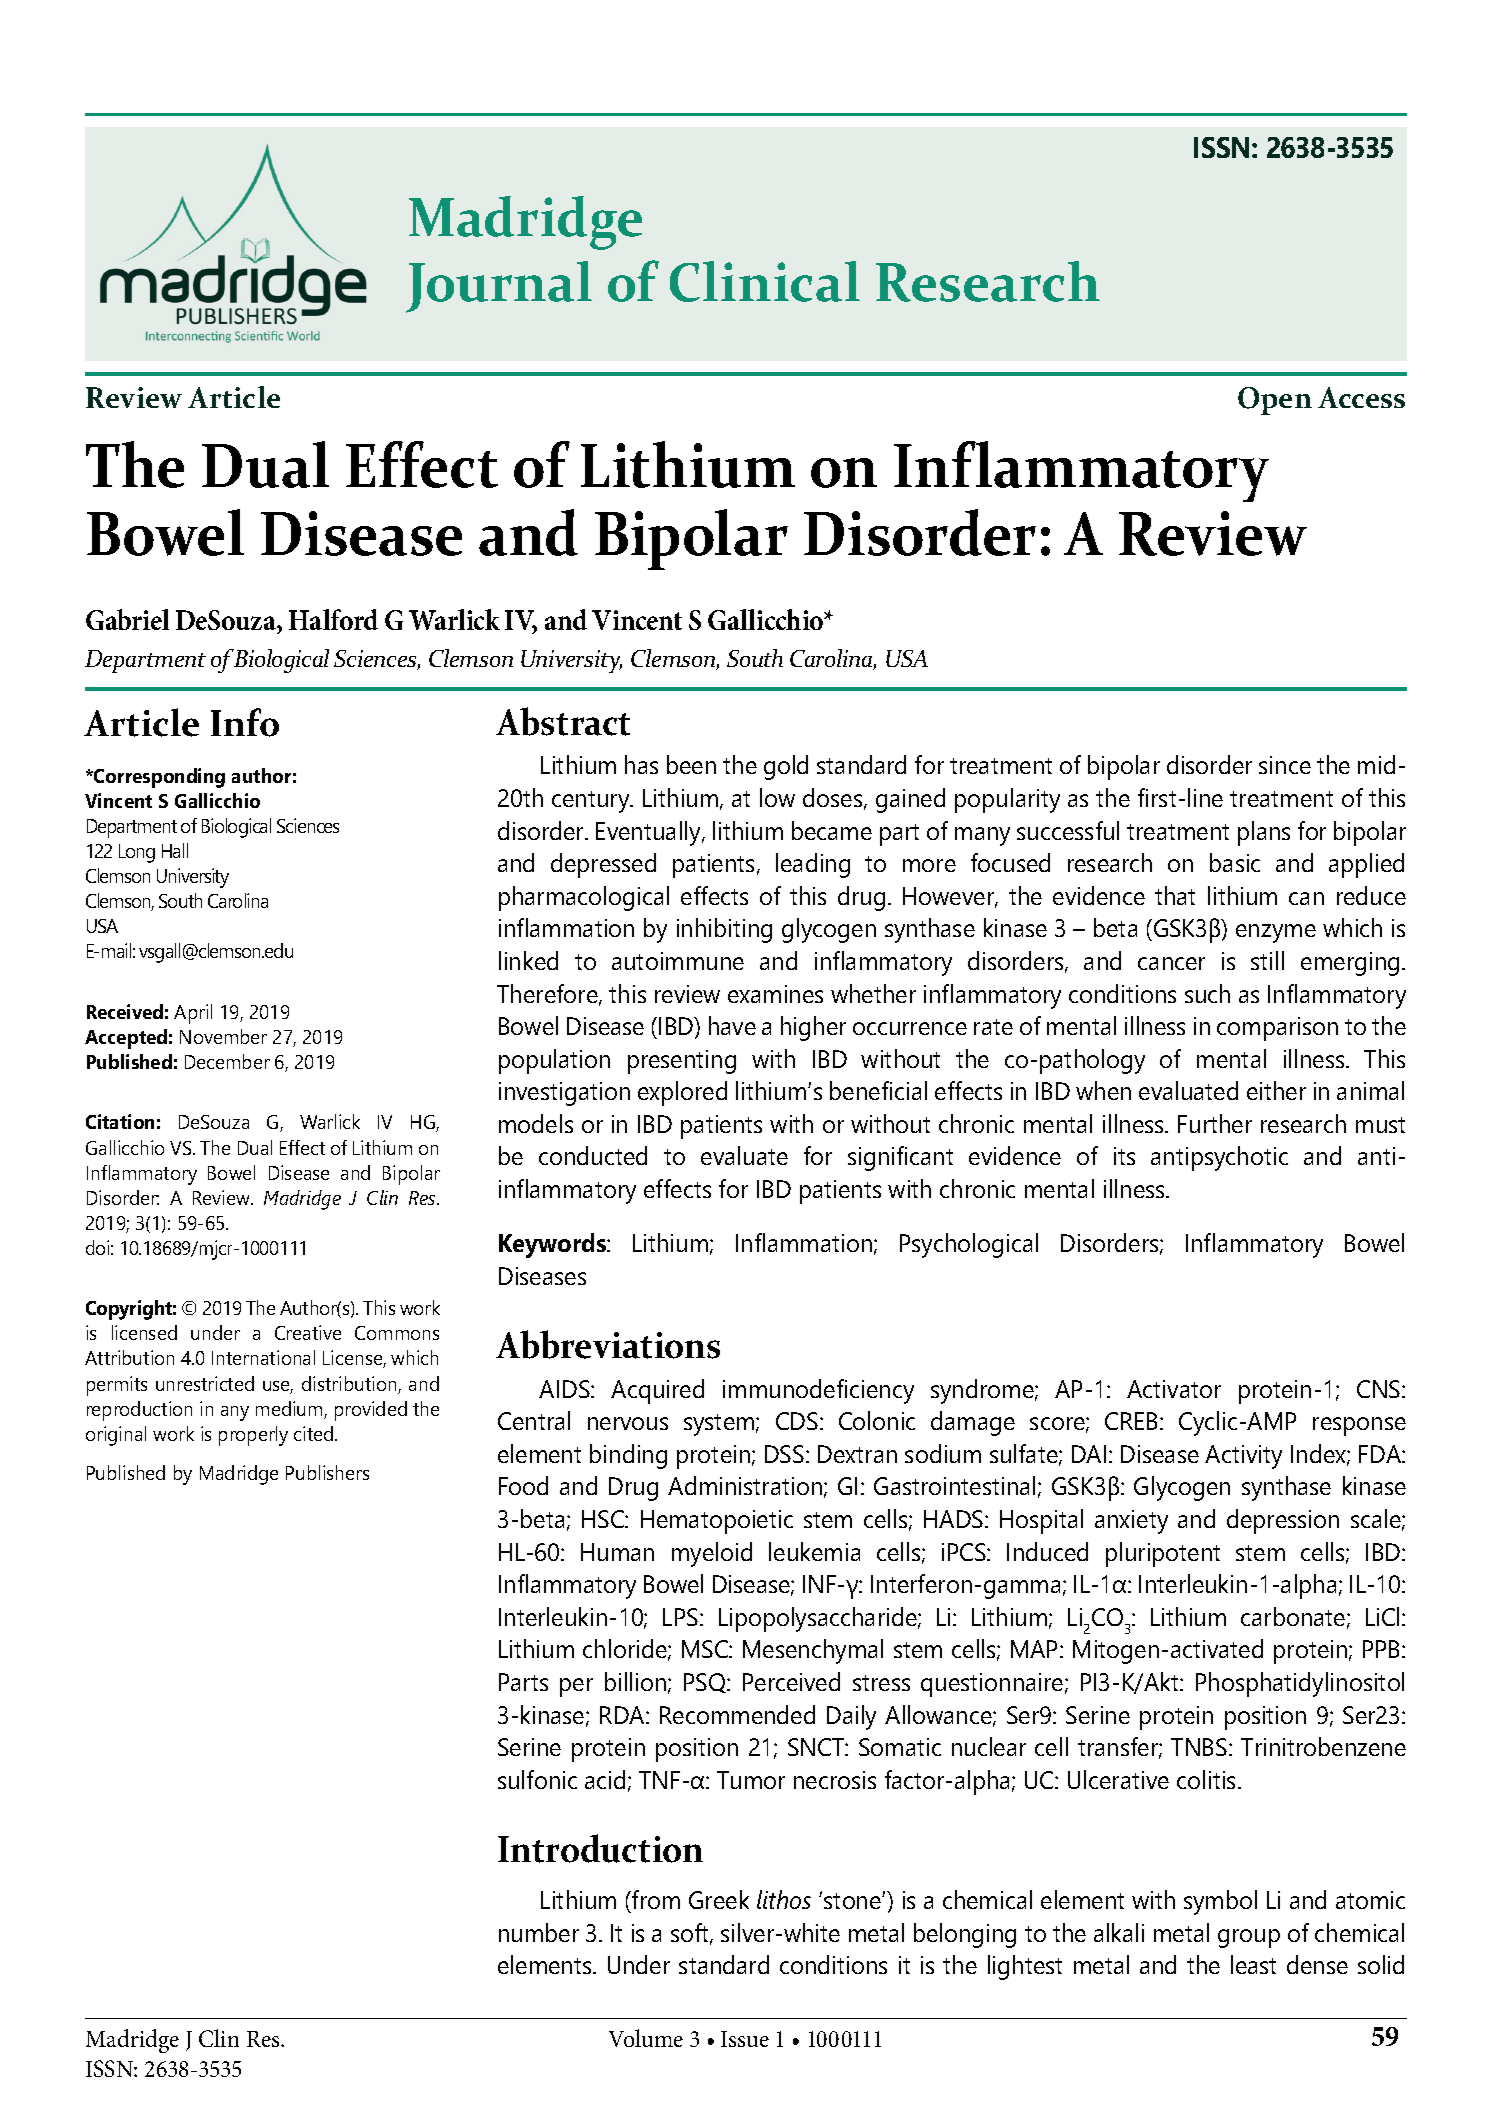 This screenshot has width=1492, height=2110. What do you see at coordinates (327, 1472) in the screenshot?
I see `Publishers` at bounding box center [327, 1472].
